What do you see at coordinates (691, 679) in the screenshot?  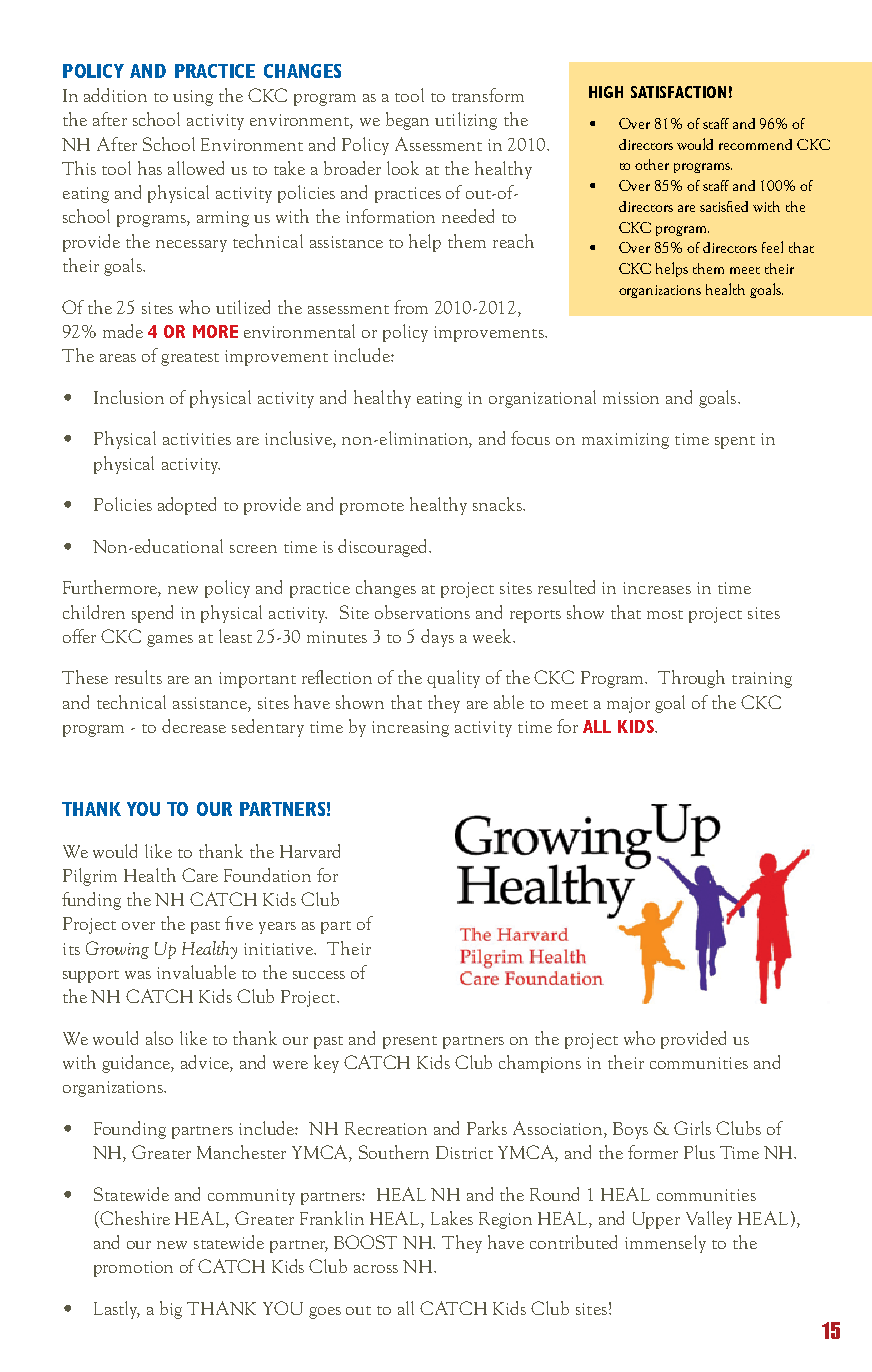 I see `Through` at bounding box center [691, 679].
